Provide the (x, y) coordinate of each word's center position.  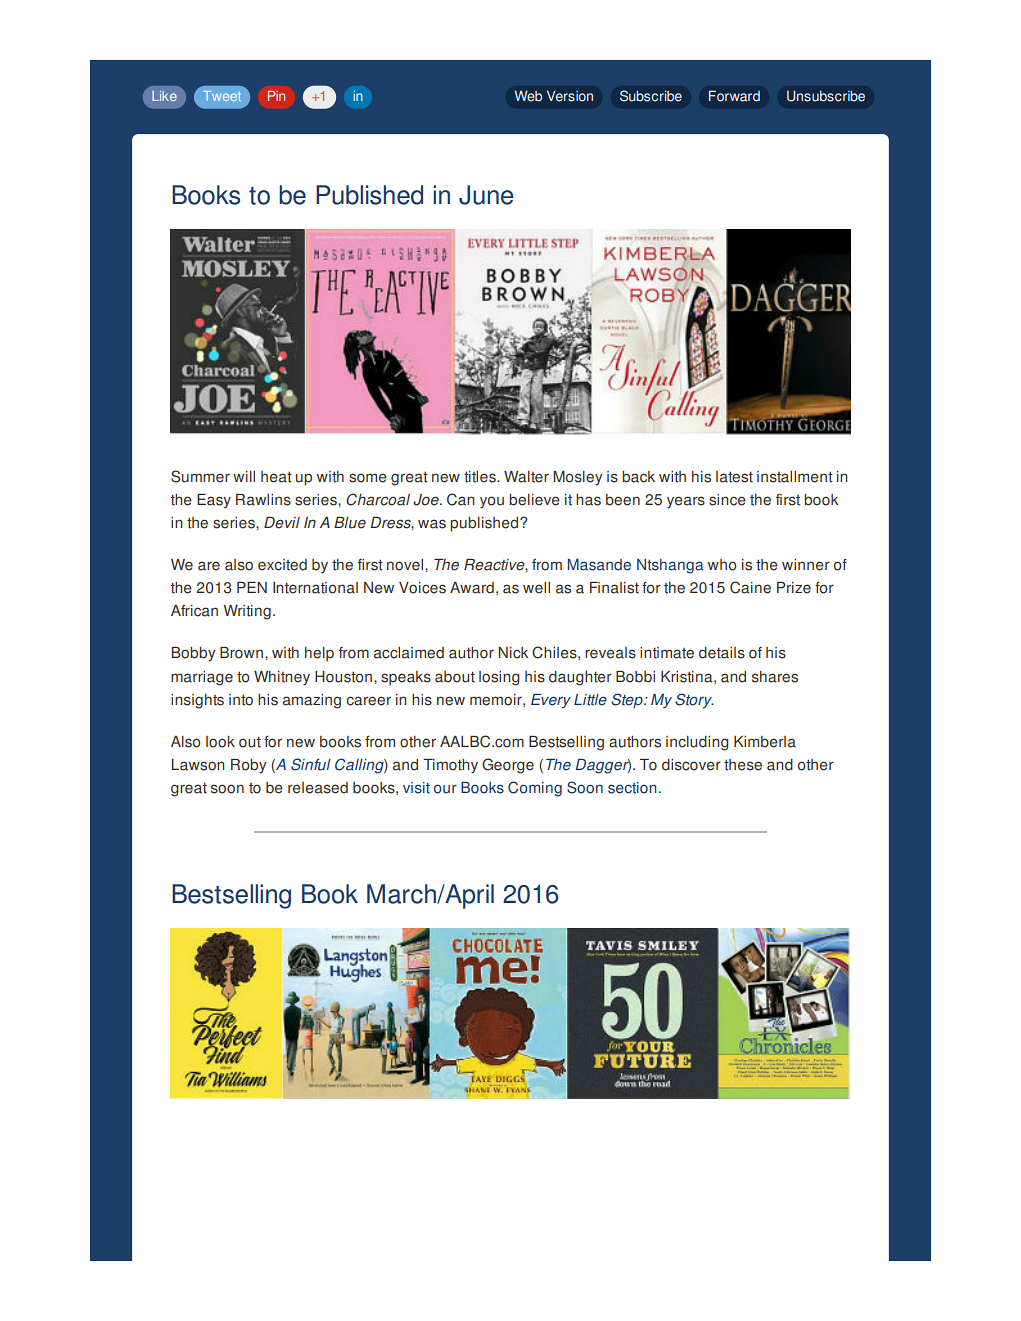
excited (282, 565)
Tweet (222, 96)
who (722, 565)
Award (472, 588)
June (486, 195)
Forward (734, 96)
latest (734, 477)
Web (528, 96)
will (244, 476)
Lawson (198, 765)
